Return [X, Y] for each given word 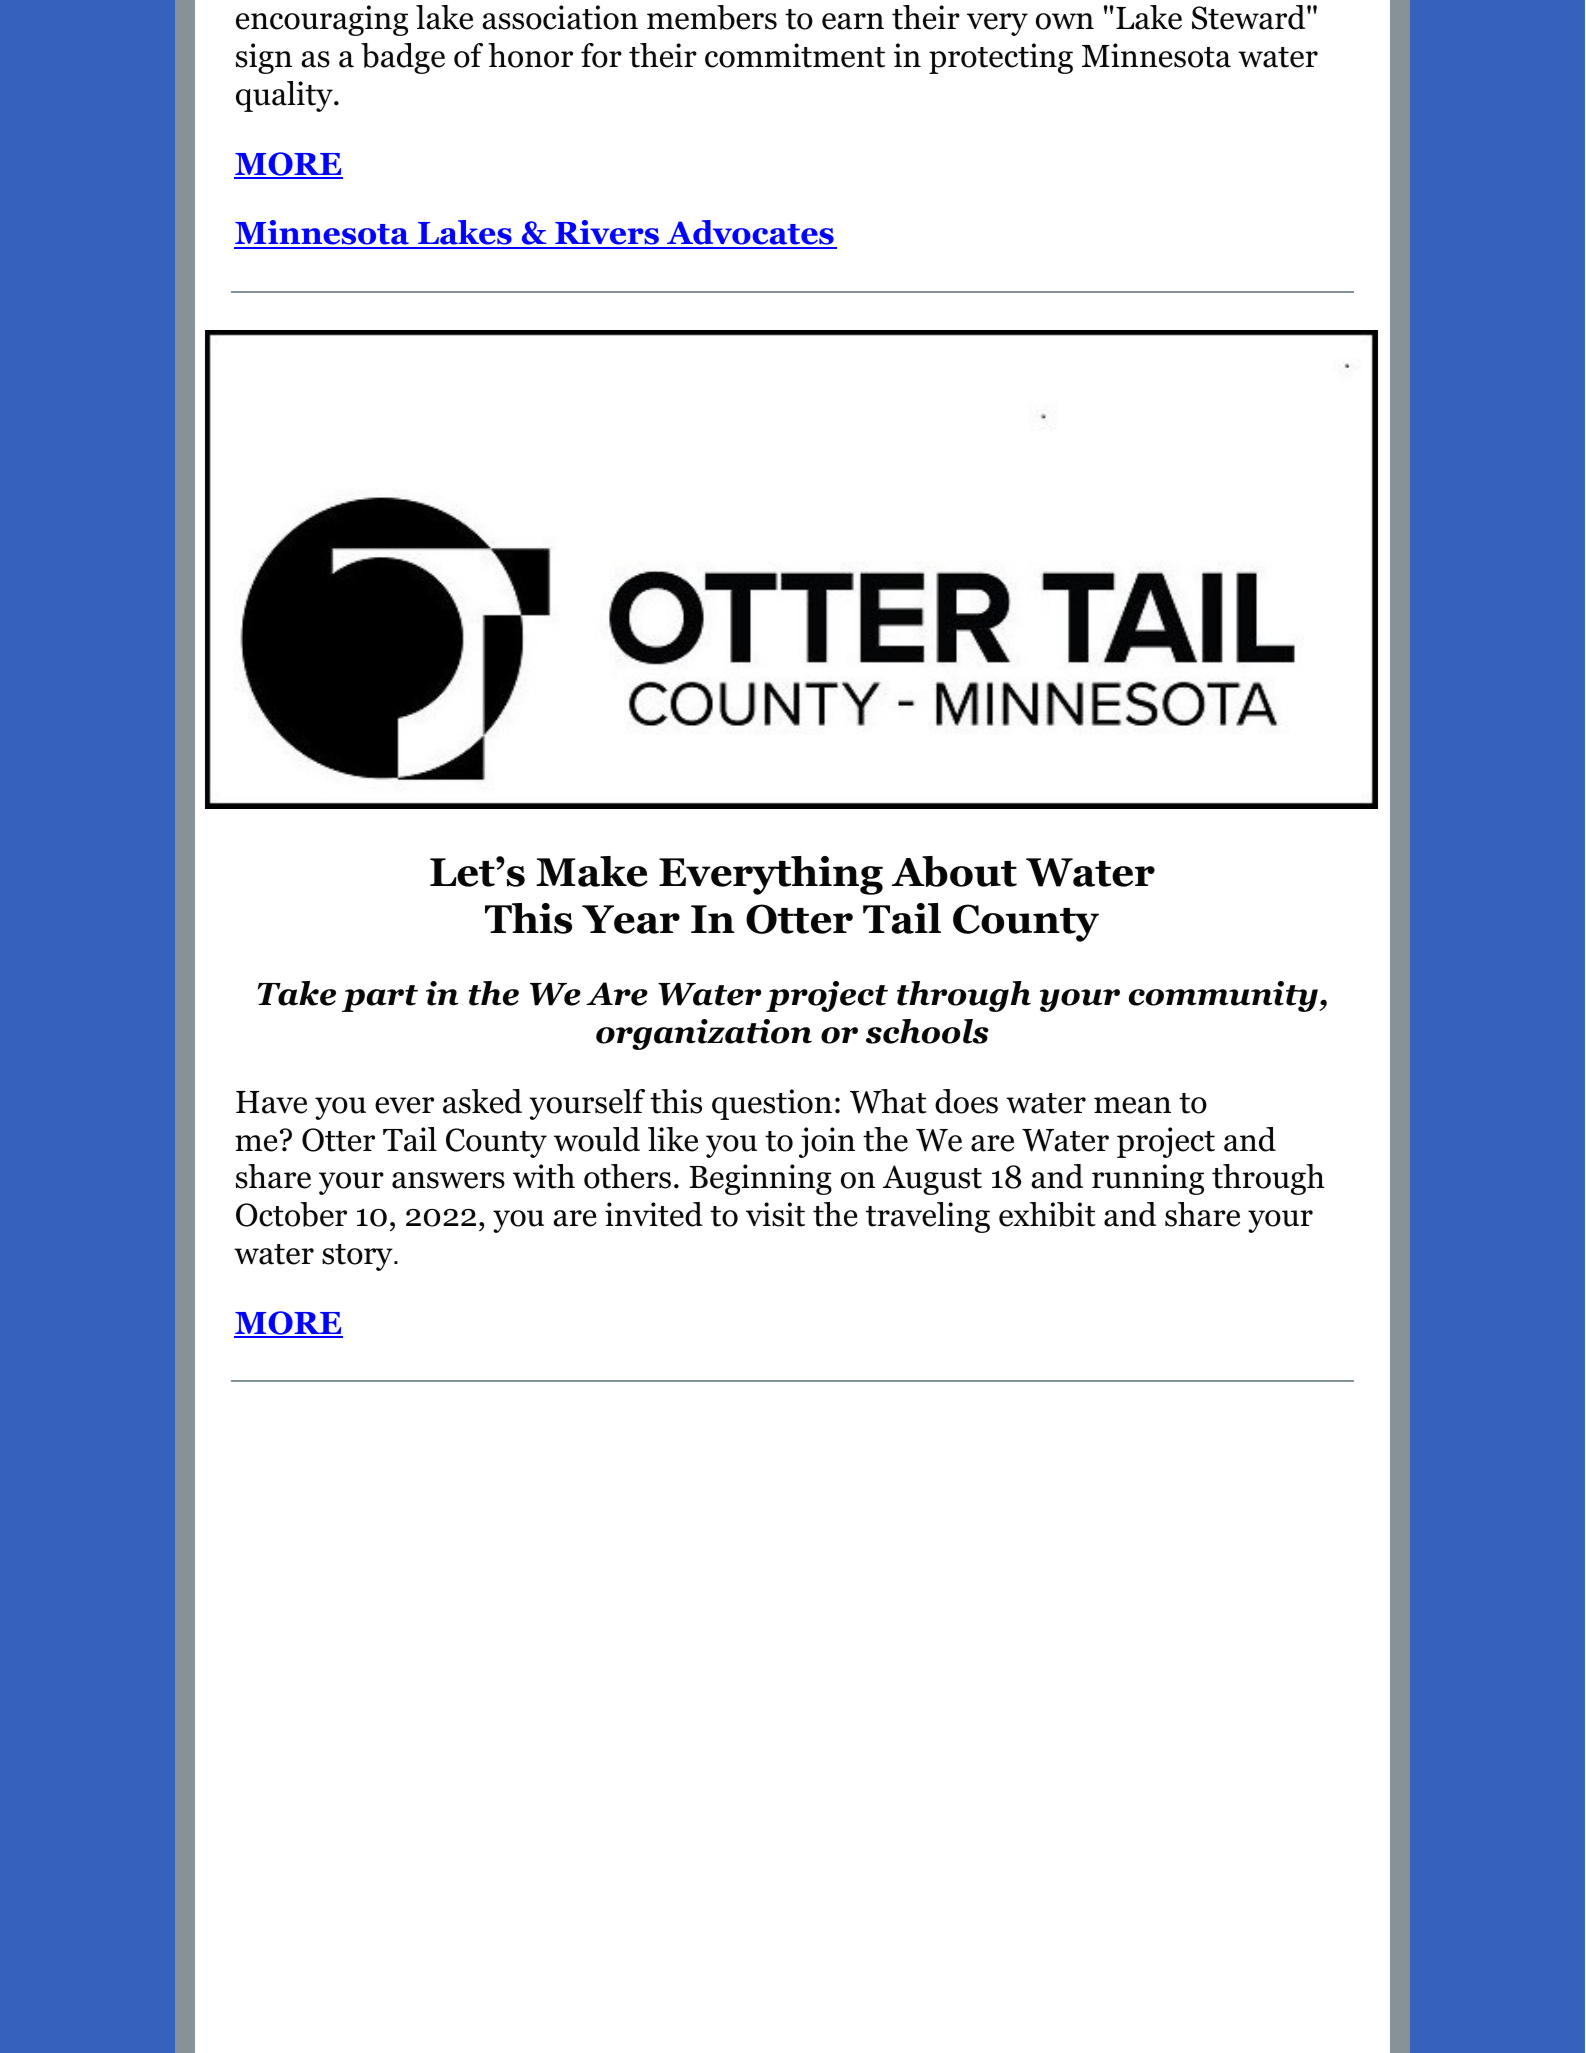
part [380, 998]
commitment [795, 55]
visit [775, 1214]
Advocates [750, 234]
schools [927, 1031]
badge [403, 58]
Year [631, 919]
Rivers [607, 234]
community [1224, 996]
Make [592, 871]
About [954, 871]
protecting [1001, 58]
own [1065, 21]
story [358, 1257]
